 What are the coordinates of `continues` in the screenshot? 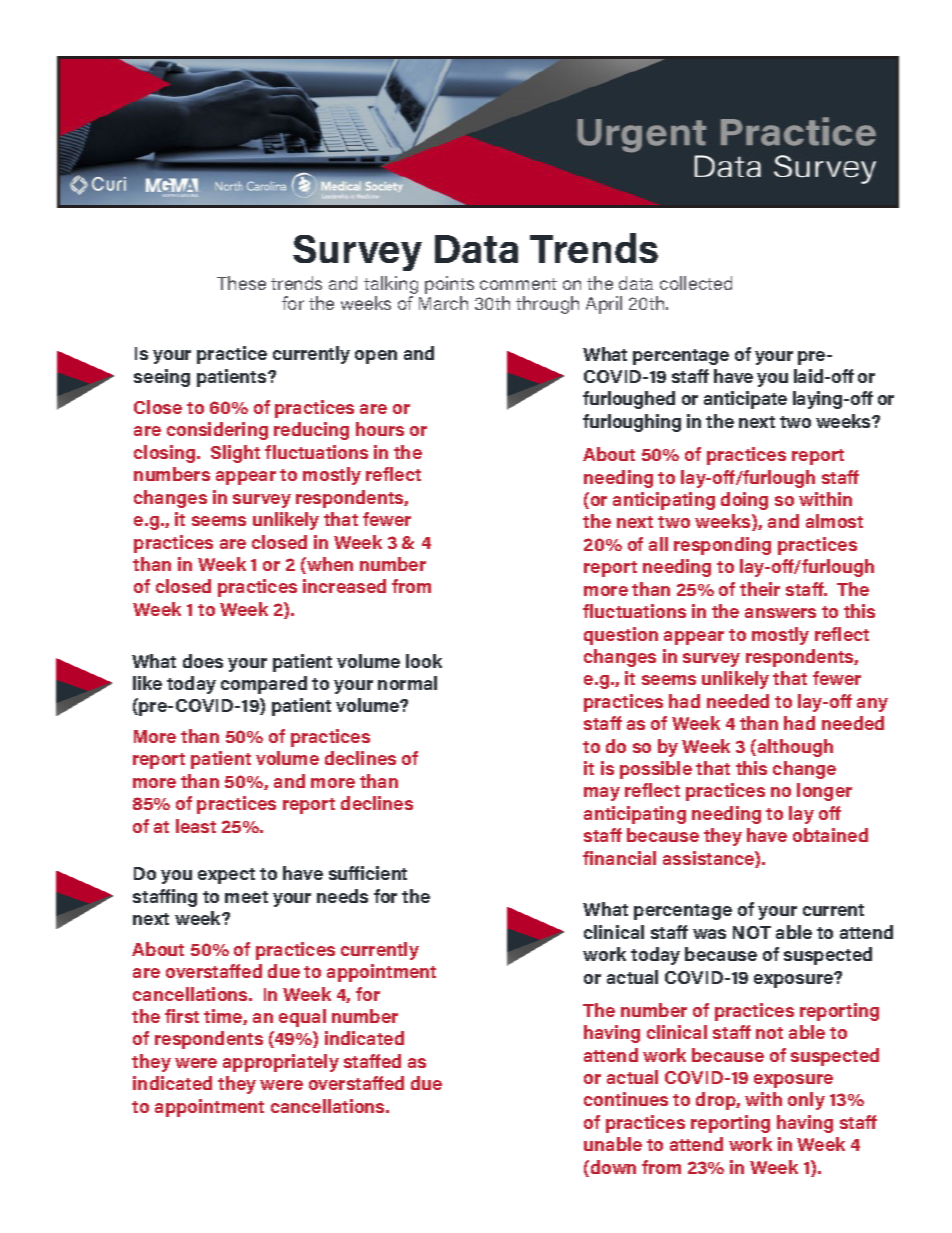 It's located at (626, 1099).
